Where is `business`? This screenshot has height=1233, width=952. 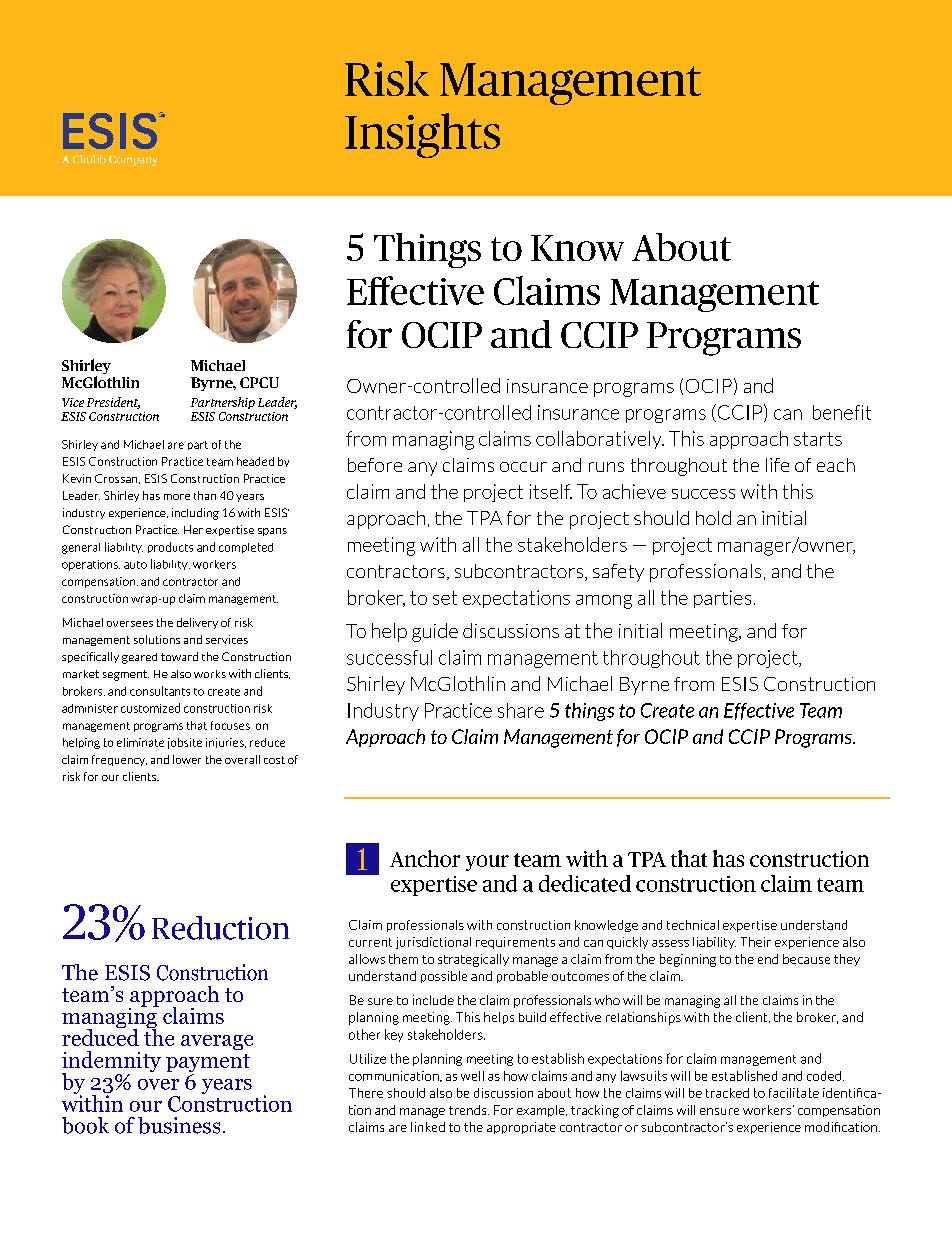 business is located at coordinates (179, 1125).
